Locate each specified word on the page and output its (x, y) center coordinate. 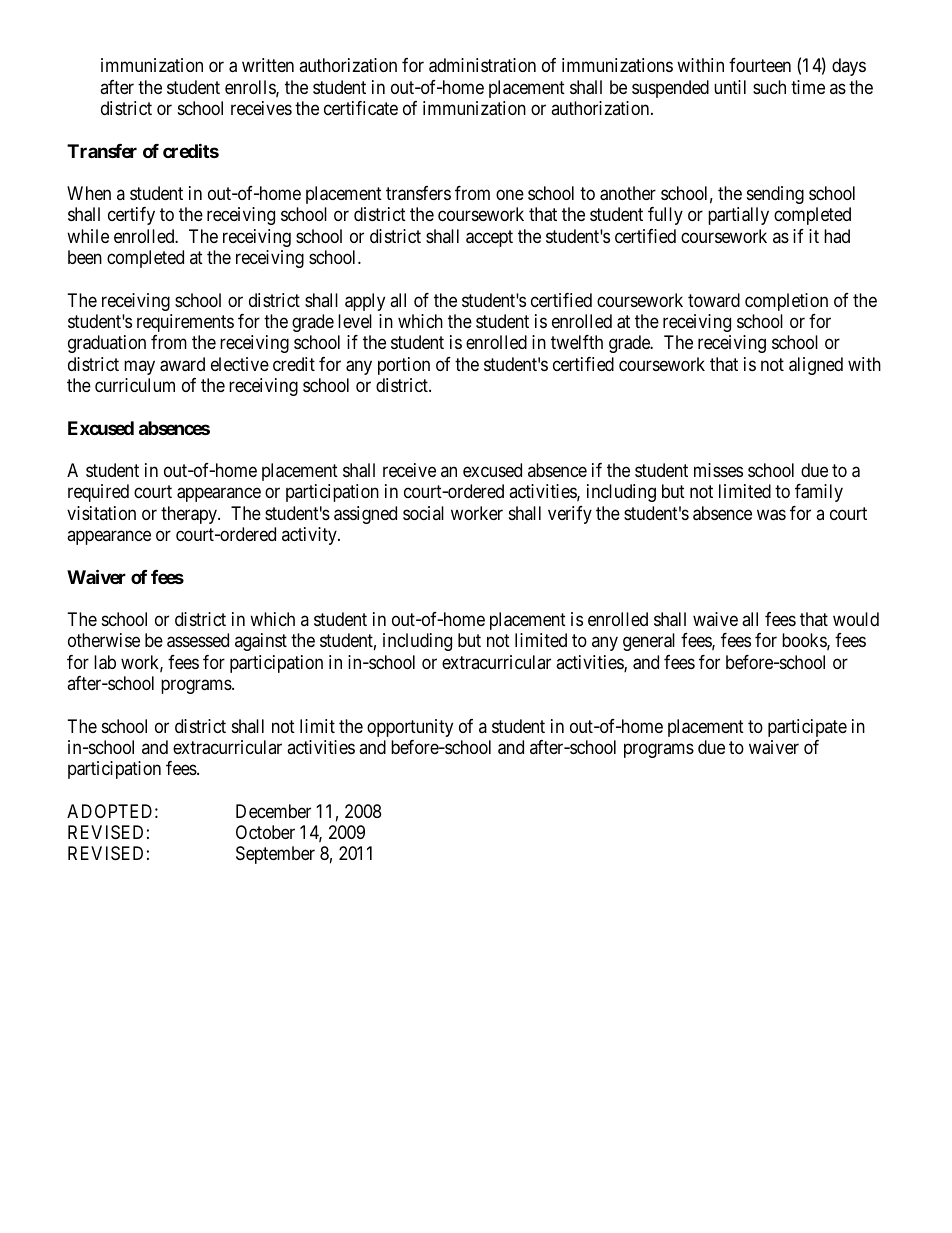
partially (738, 216)
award (182, 364)
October (265, 832)
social (423, 513)
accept (489, 238)
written (268, 65)
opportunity (410, 728)
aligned (816, 366)
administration (482, 65)
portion (404, 366)
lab (105, 662)
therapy (190, 515)
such (769, 87)
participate (807, 728)
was (771, 515)
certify (131, 216)
